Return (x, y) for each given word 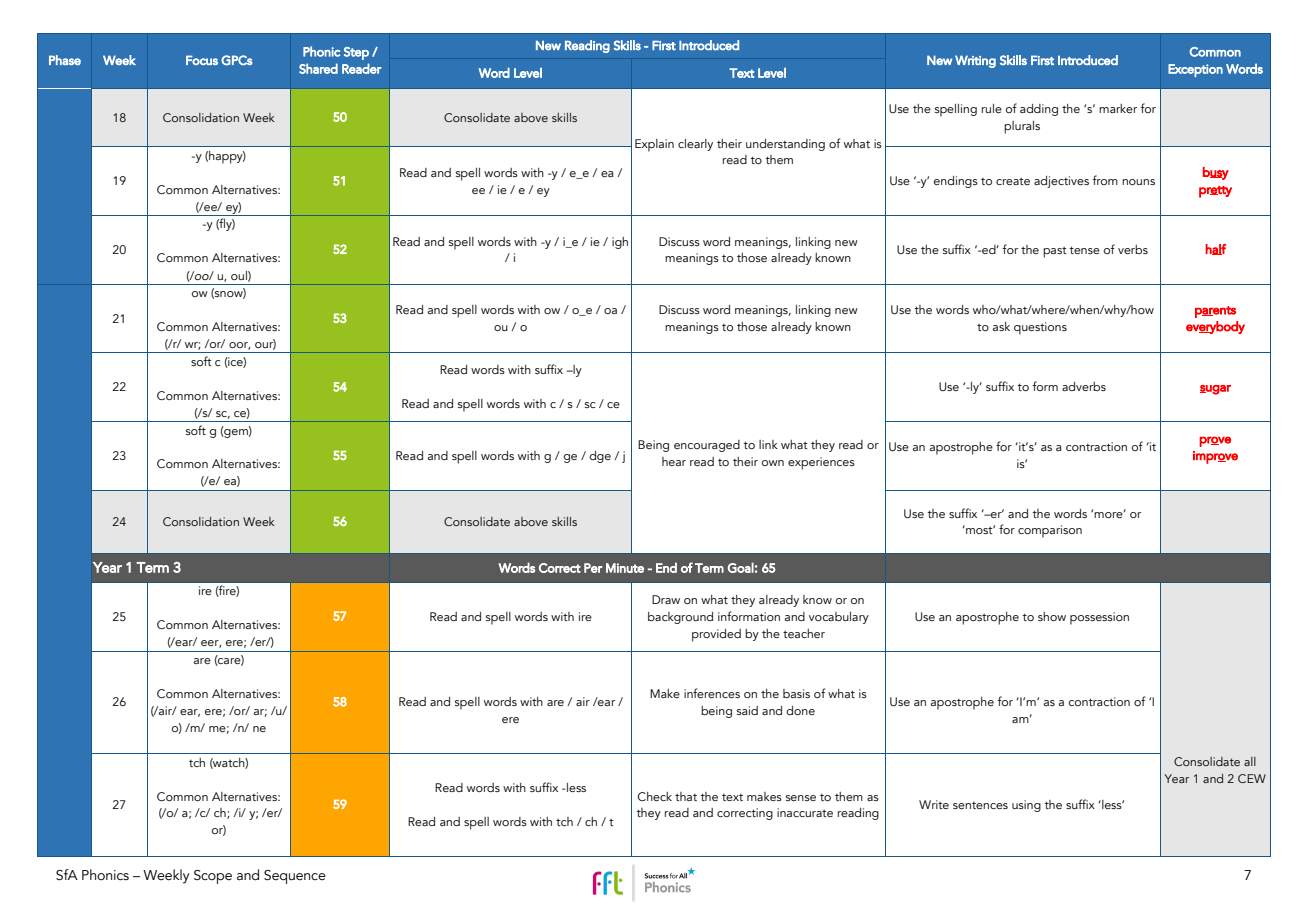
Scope (213, 877)
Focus (202, 60)
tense (1084, 250)
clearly (695, 145)
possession (1099, 618)
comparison (1050, 531)
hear (674, 461)
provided (716, 635)
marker (1118, 108)
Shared (318, 68)
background (680, 618)
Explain (654, 145)
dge (600, 457)
